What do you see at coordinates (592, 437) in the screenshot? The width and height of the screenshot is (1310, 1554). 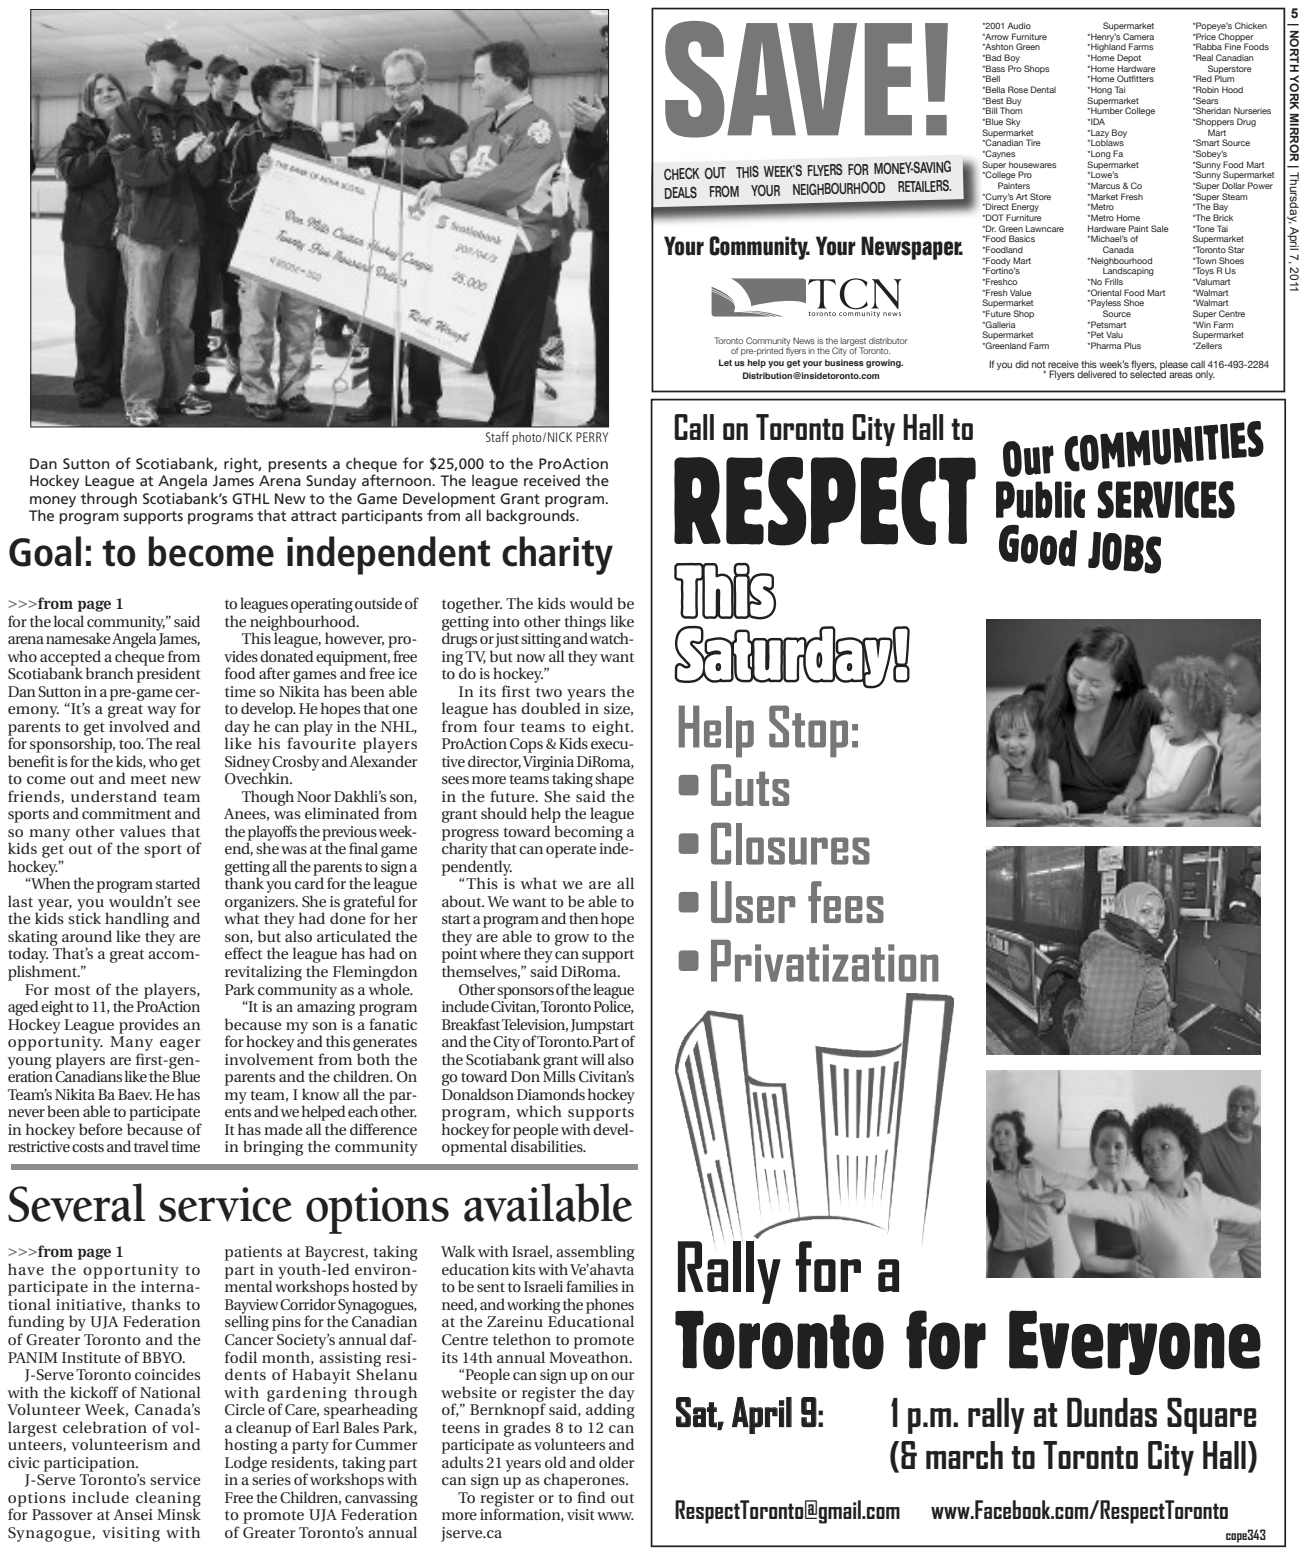 I see `PERRY` at bounding box center [592, 437].
